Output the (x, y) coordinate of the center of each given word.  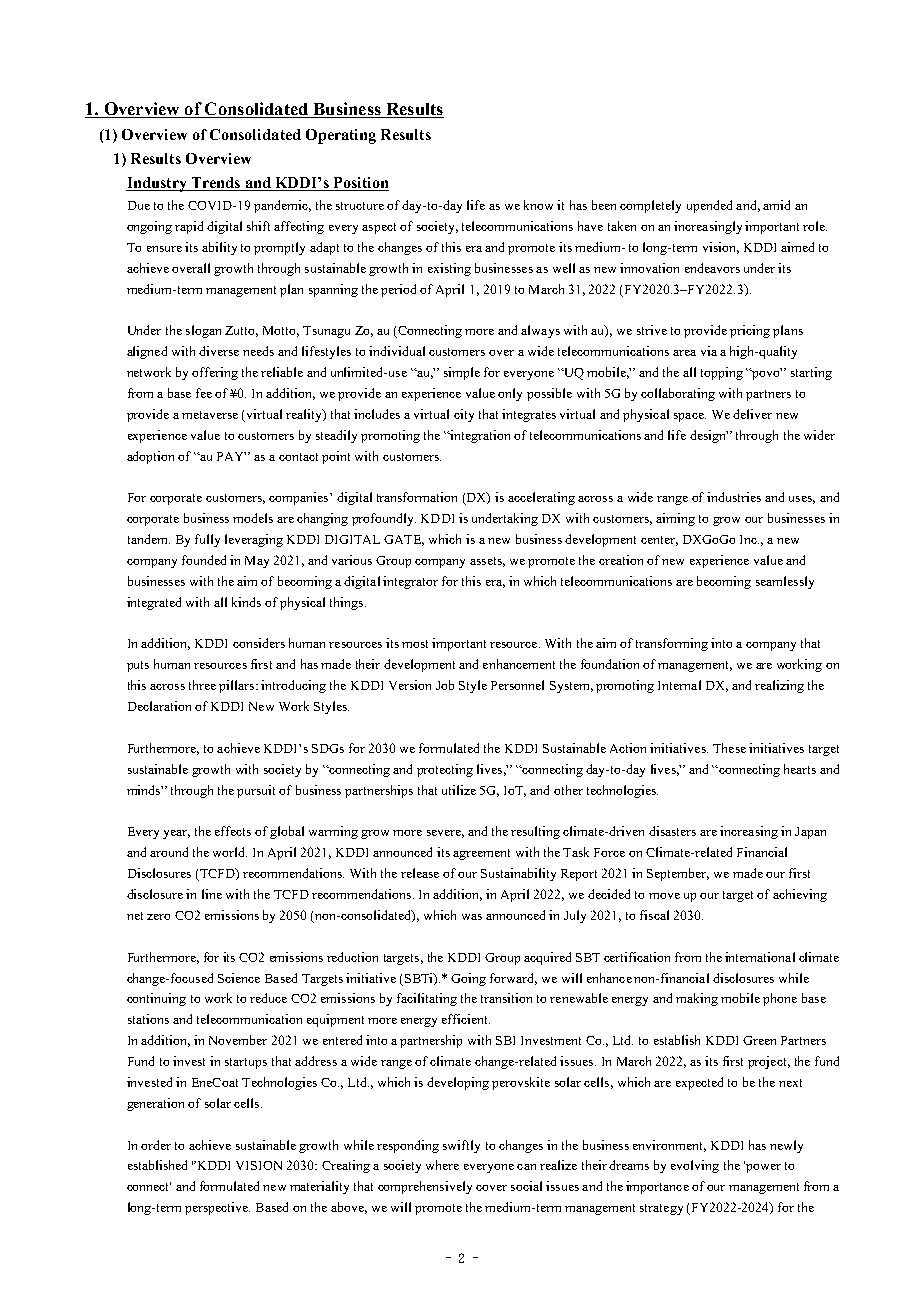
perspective (217, 1208)
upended (709, 206)
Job (445, 685)
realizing (779, 686)
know (538, 205)
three (202, 685)
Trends (216, 184)
